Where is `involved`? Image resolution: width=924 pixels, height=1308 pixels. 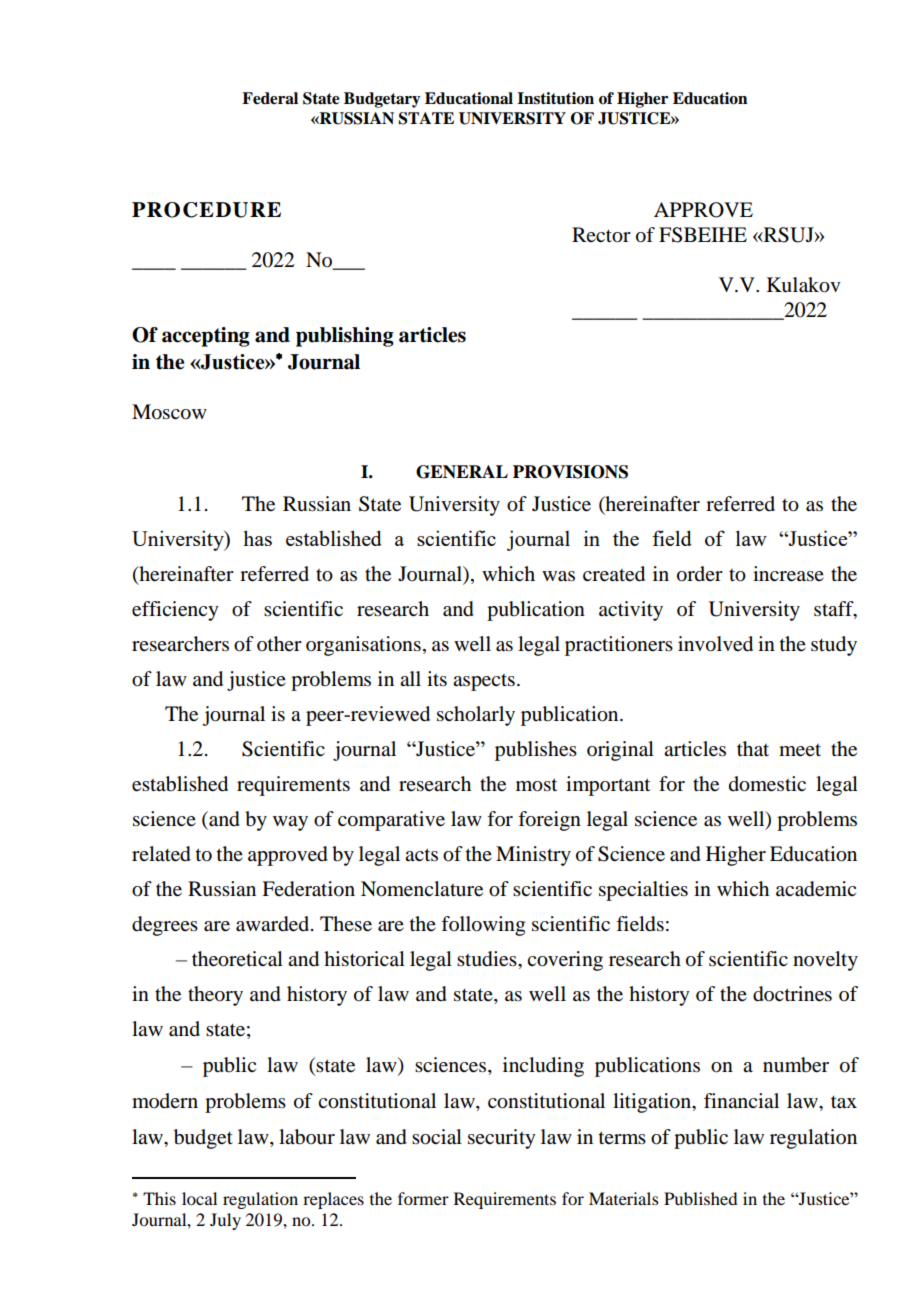
involved is located at coordinates (715, 644).
